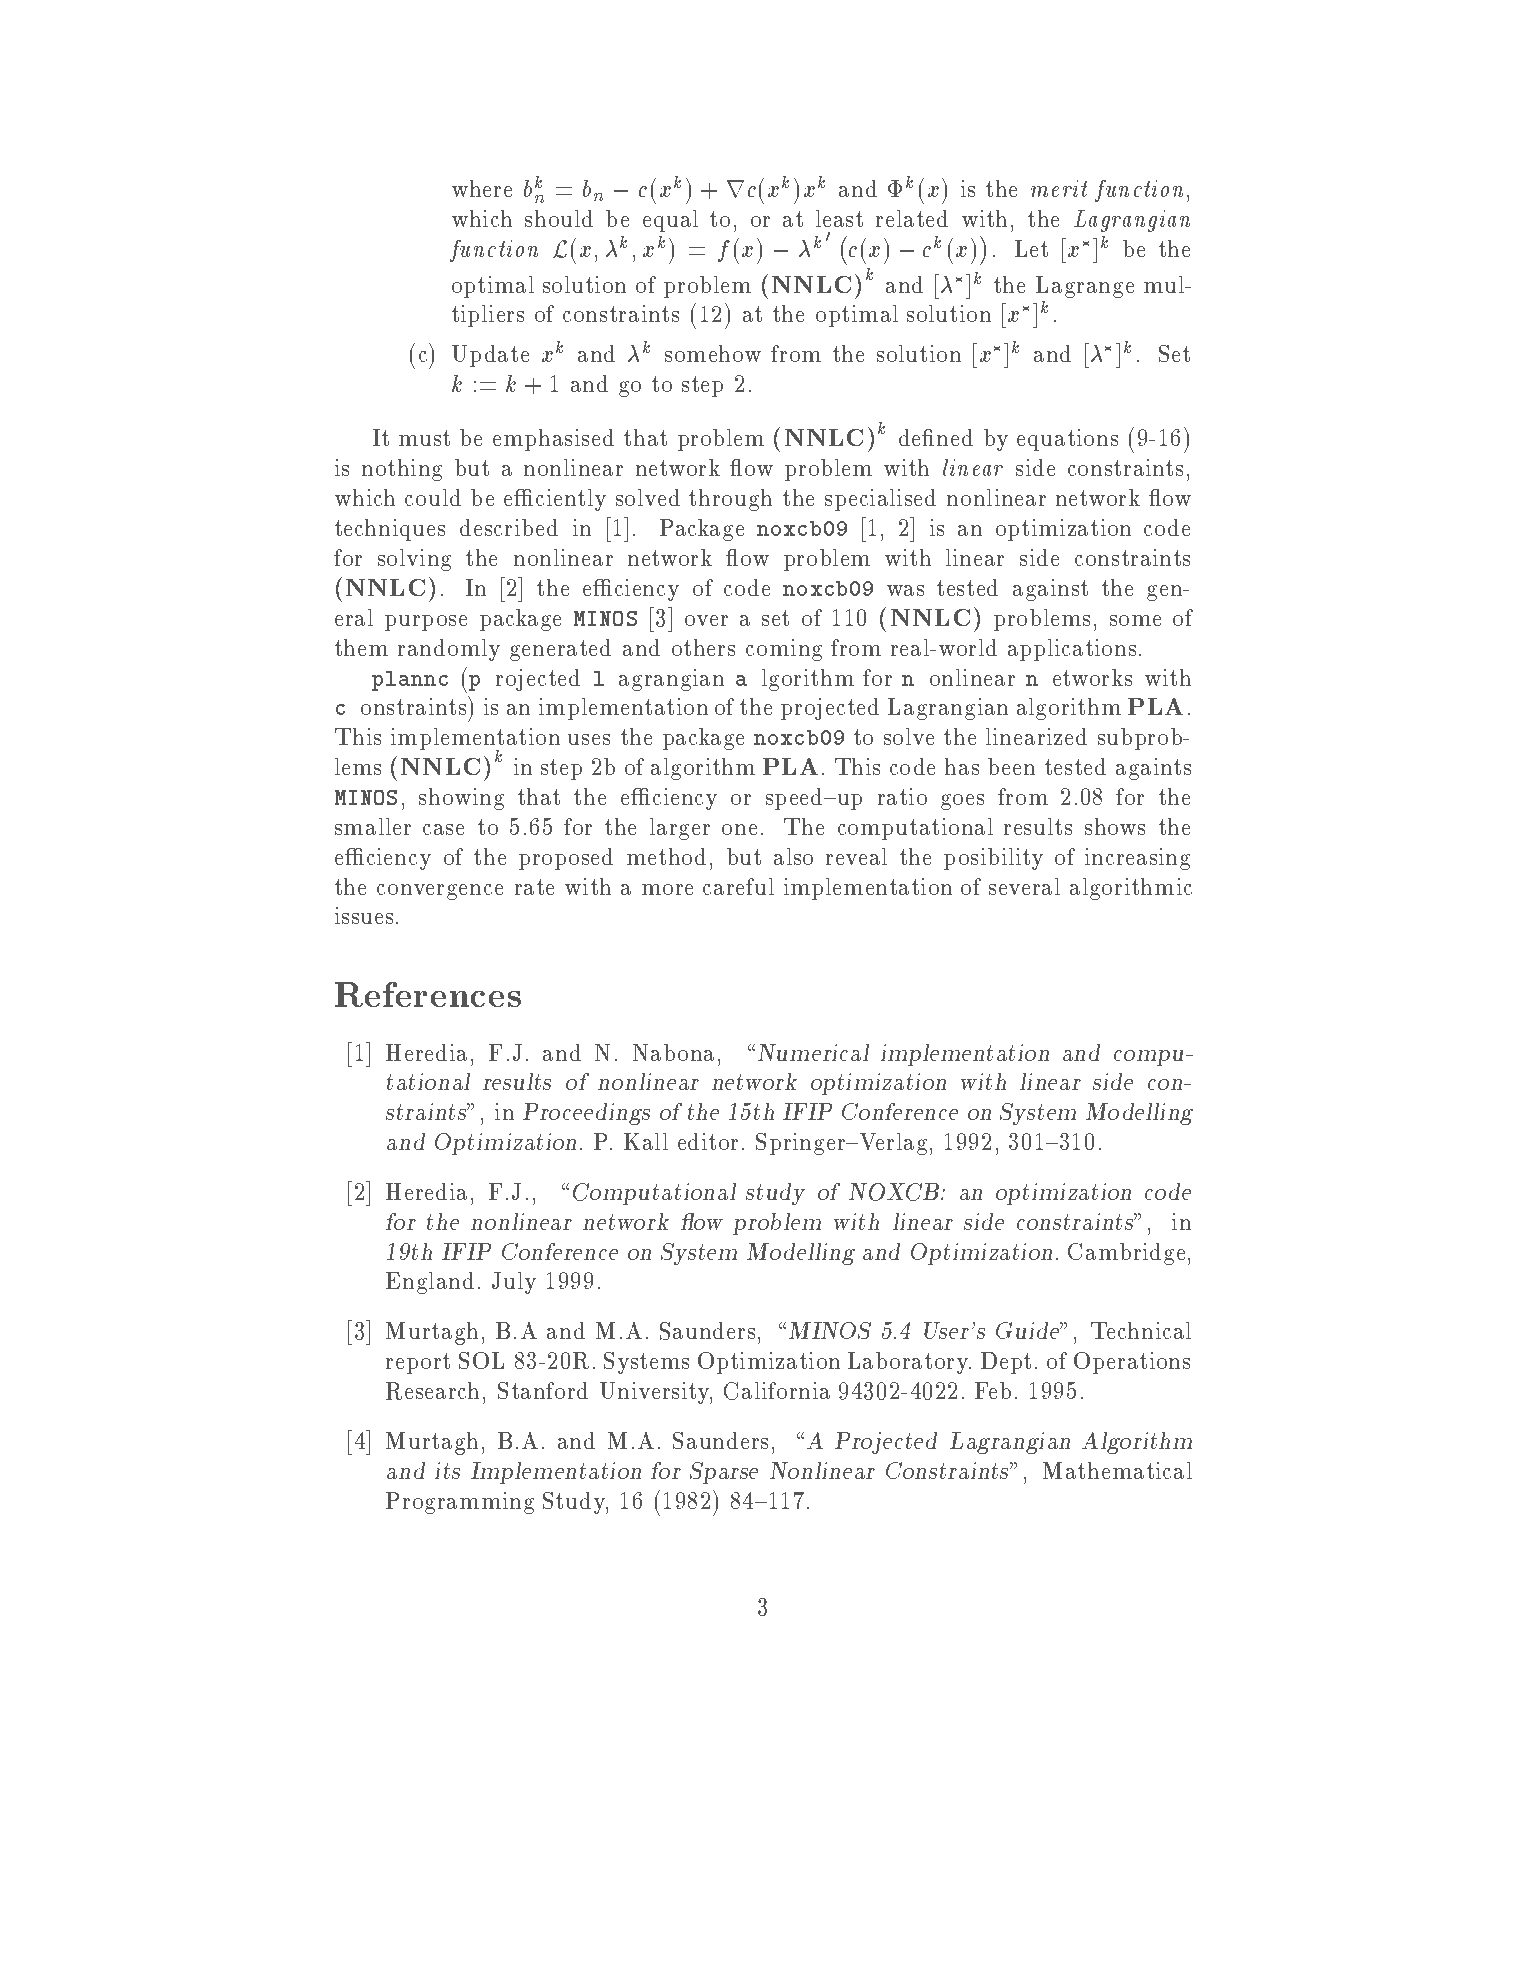 Image resolution: width=1528 pixels, height=1977 pixels. What do you see at coordinates (730, 500) in the screenshot?
I see `through` at bounding box center [730, 500].
